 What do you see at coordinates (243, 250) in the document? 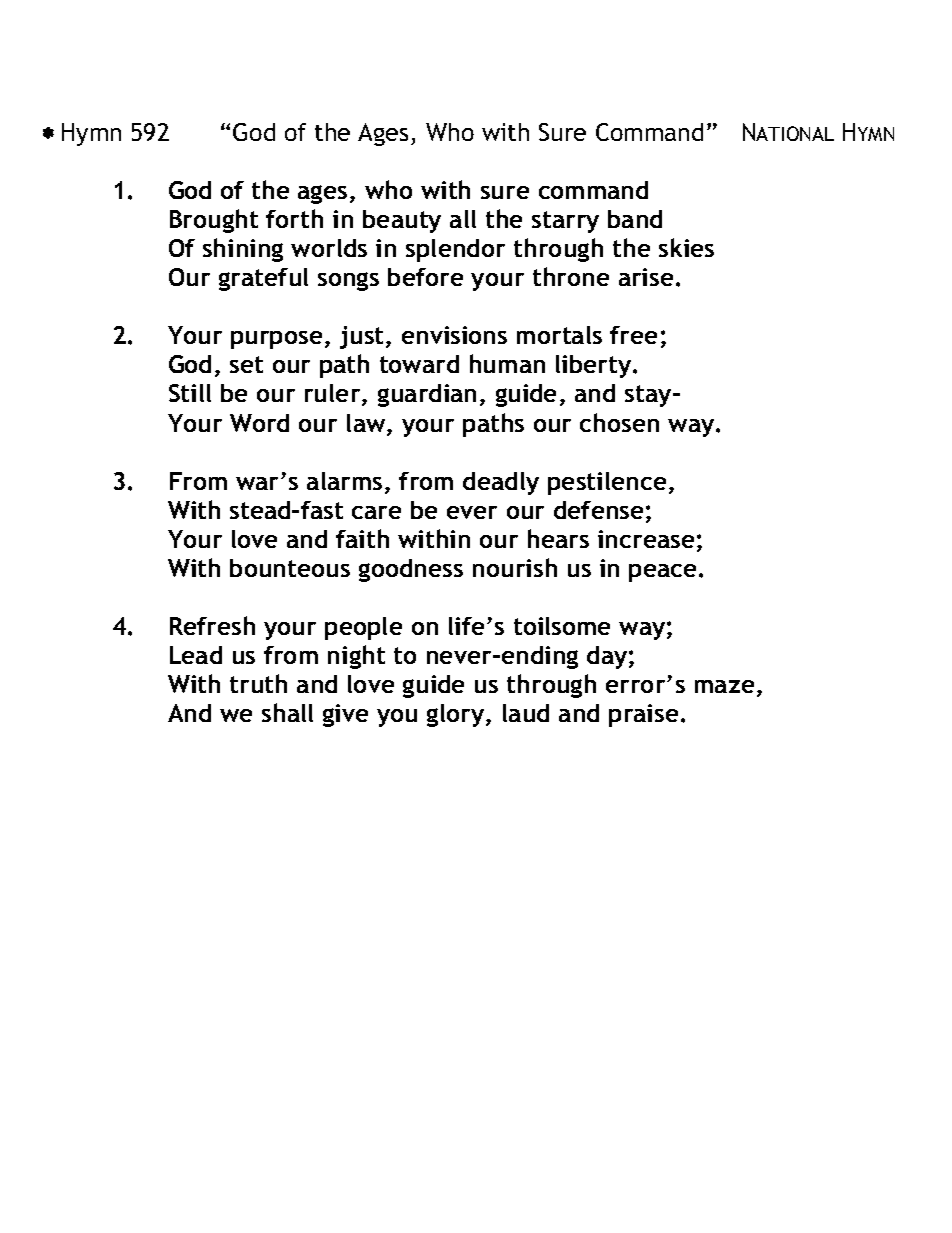
I see `shining` at bounding box center [243, 250].
